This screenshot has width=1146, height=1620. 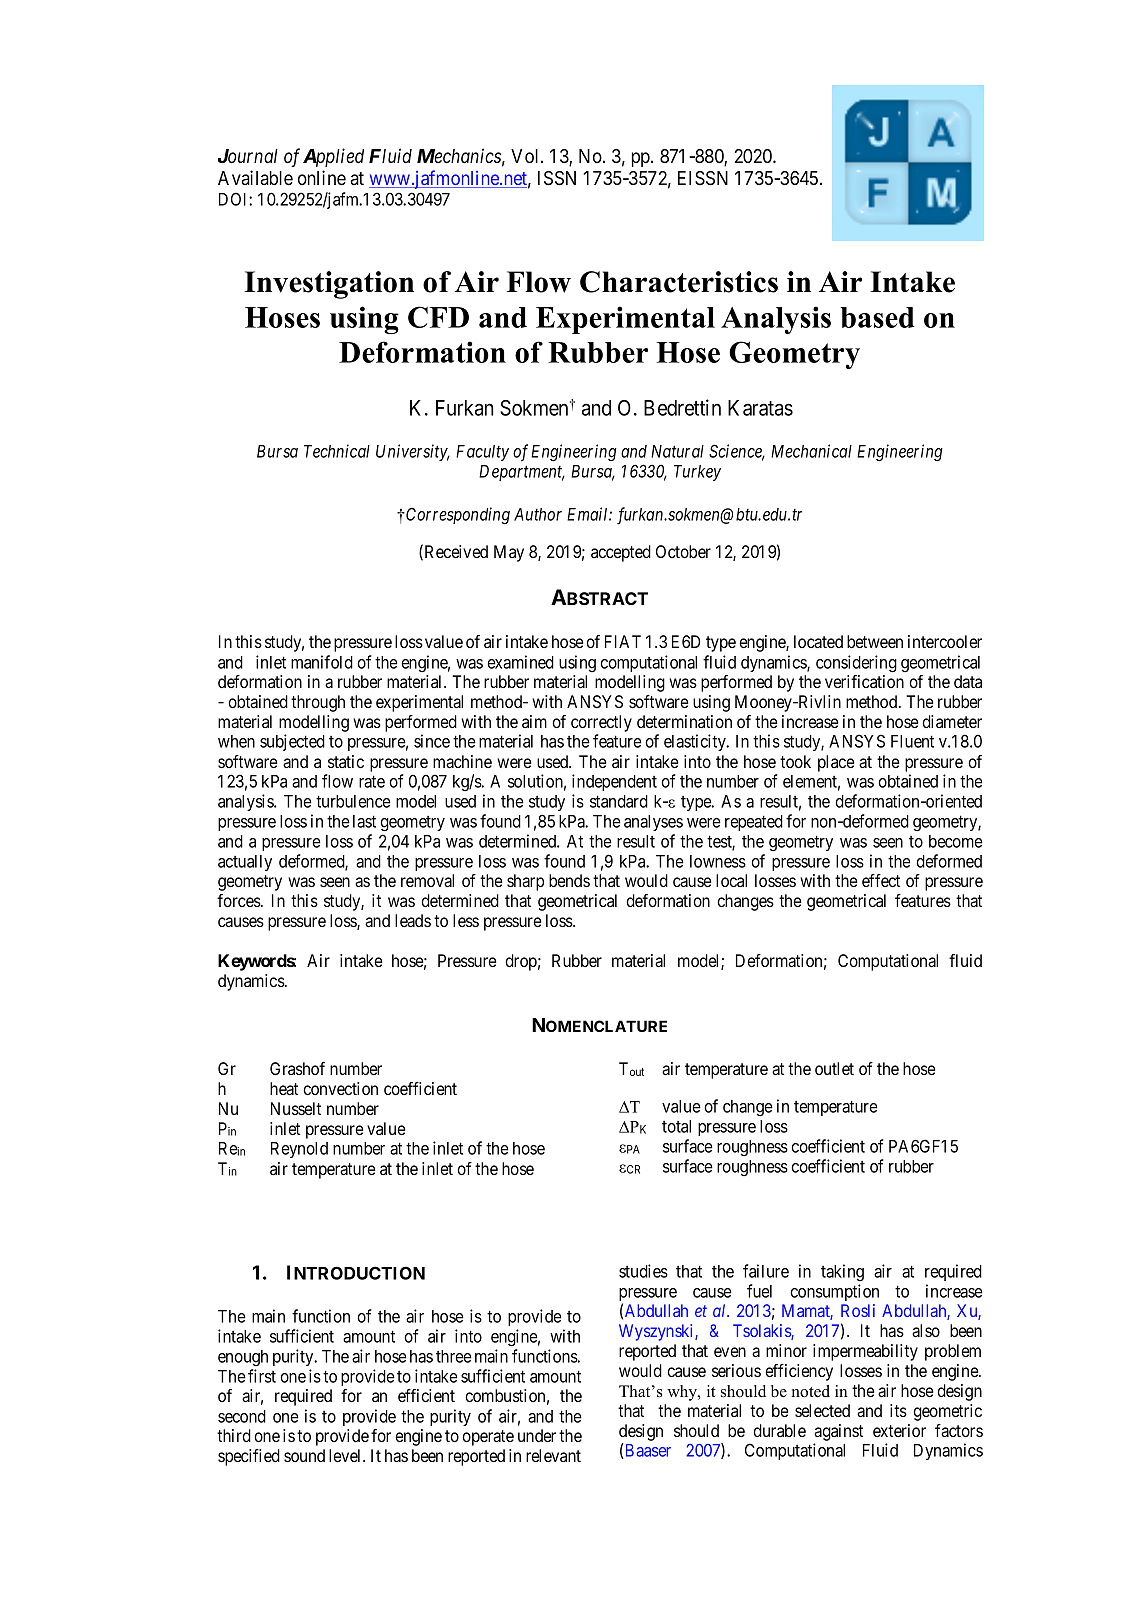 I want to click on Characteristics, so click(x=679, y=282).
